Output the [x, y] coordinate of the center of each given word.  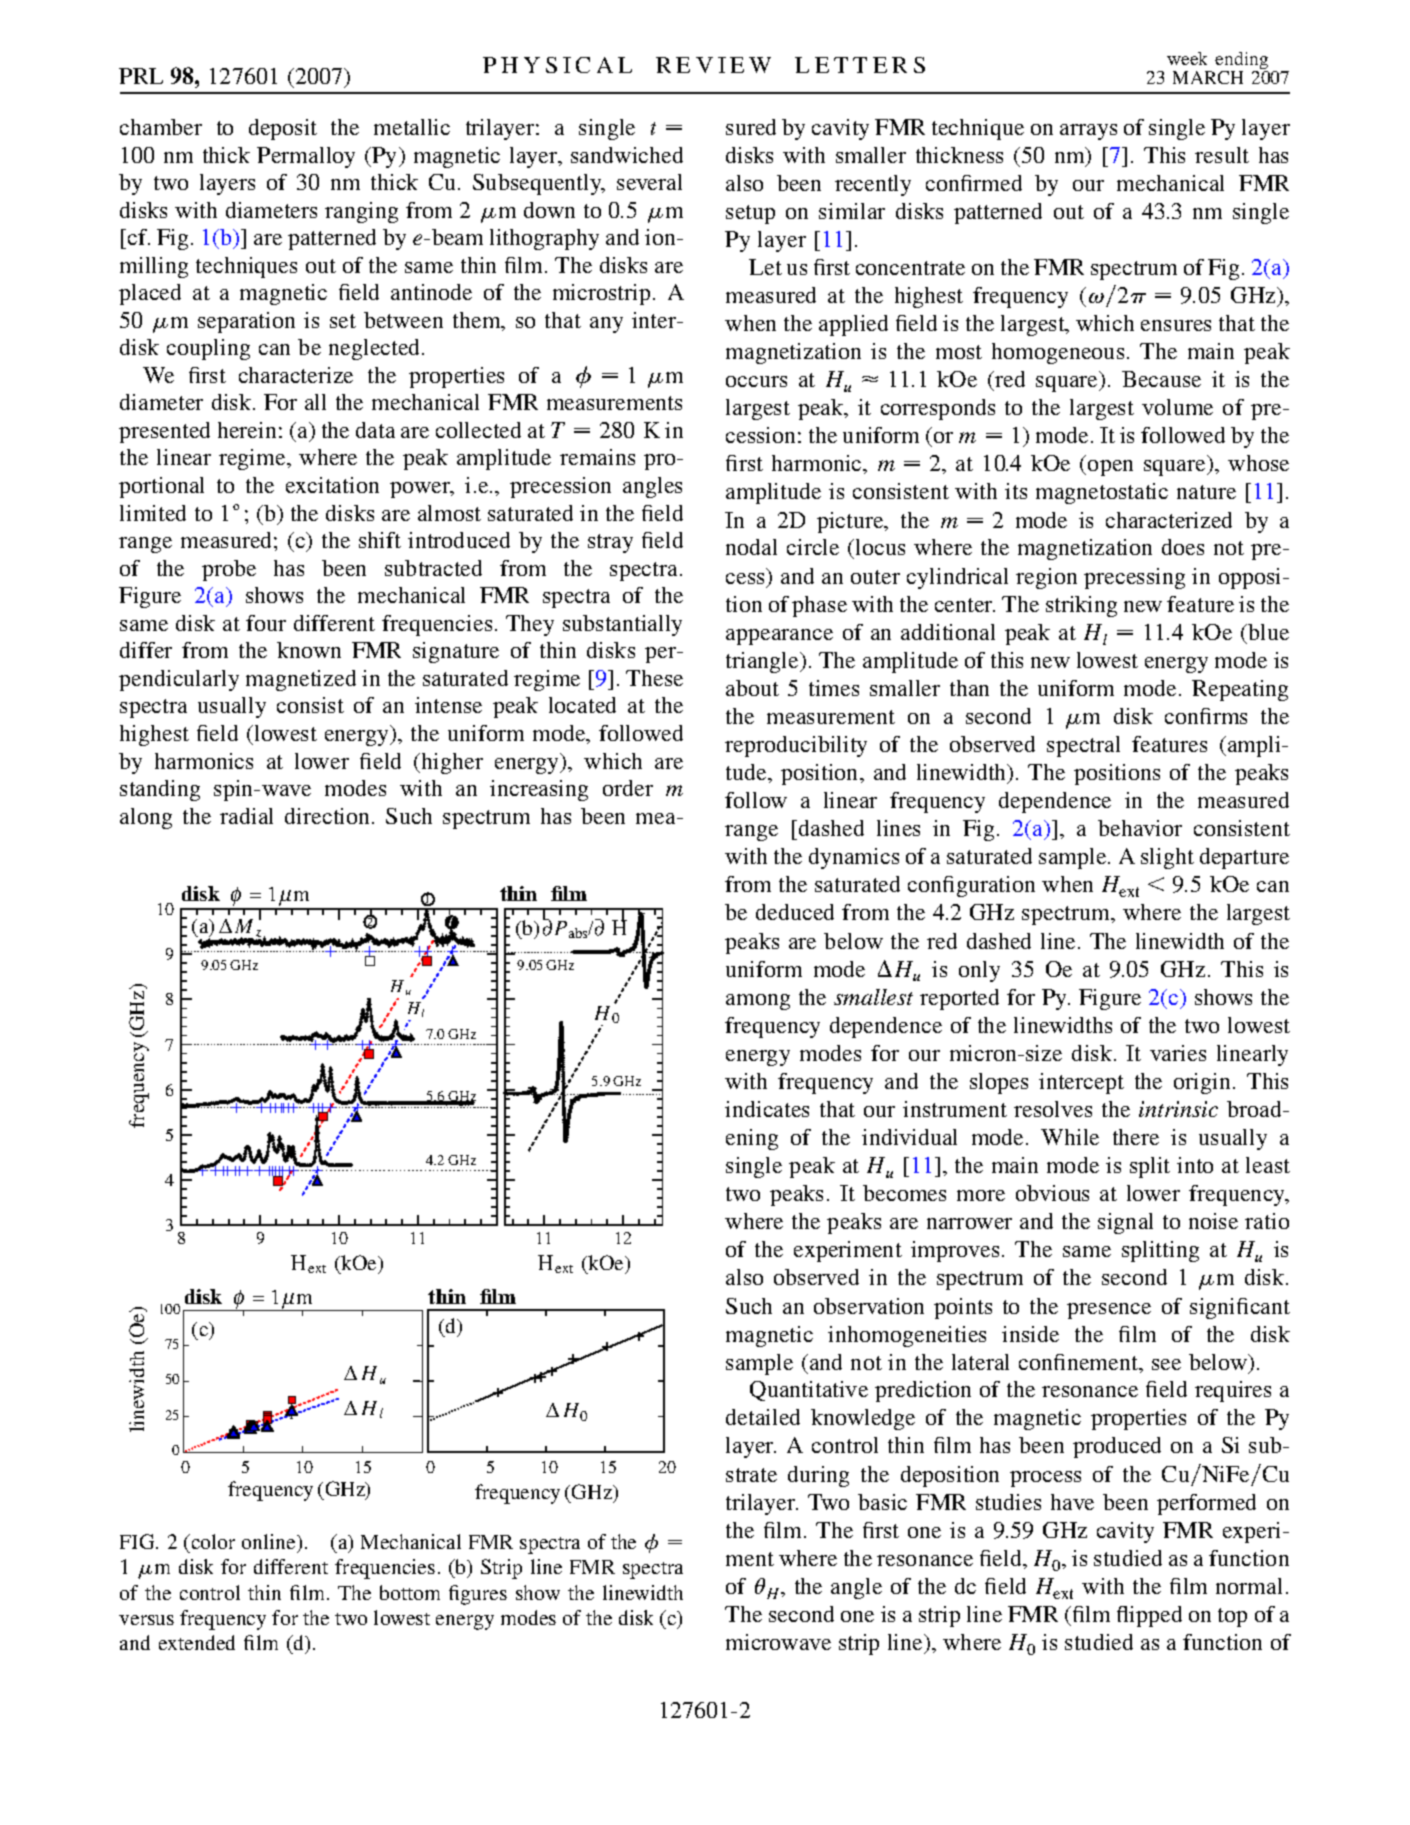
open [1110, 468]
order [628, 788]
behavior [1140, 828]
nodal [751, 547]
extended [197, 1642]
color [212, 1541]
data [375, 430]
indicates [767, 1109]
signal [1125, 1223]
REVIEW [713, 65]
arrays [1088, 132]
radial [246, 816]
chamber [161, 127]
